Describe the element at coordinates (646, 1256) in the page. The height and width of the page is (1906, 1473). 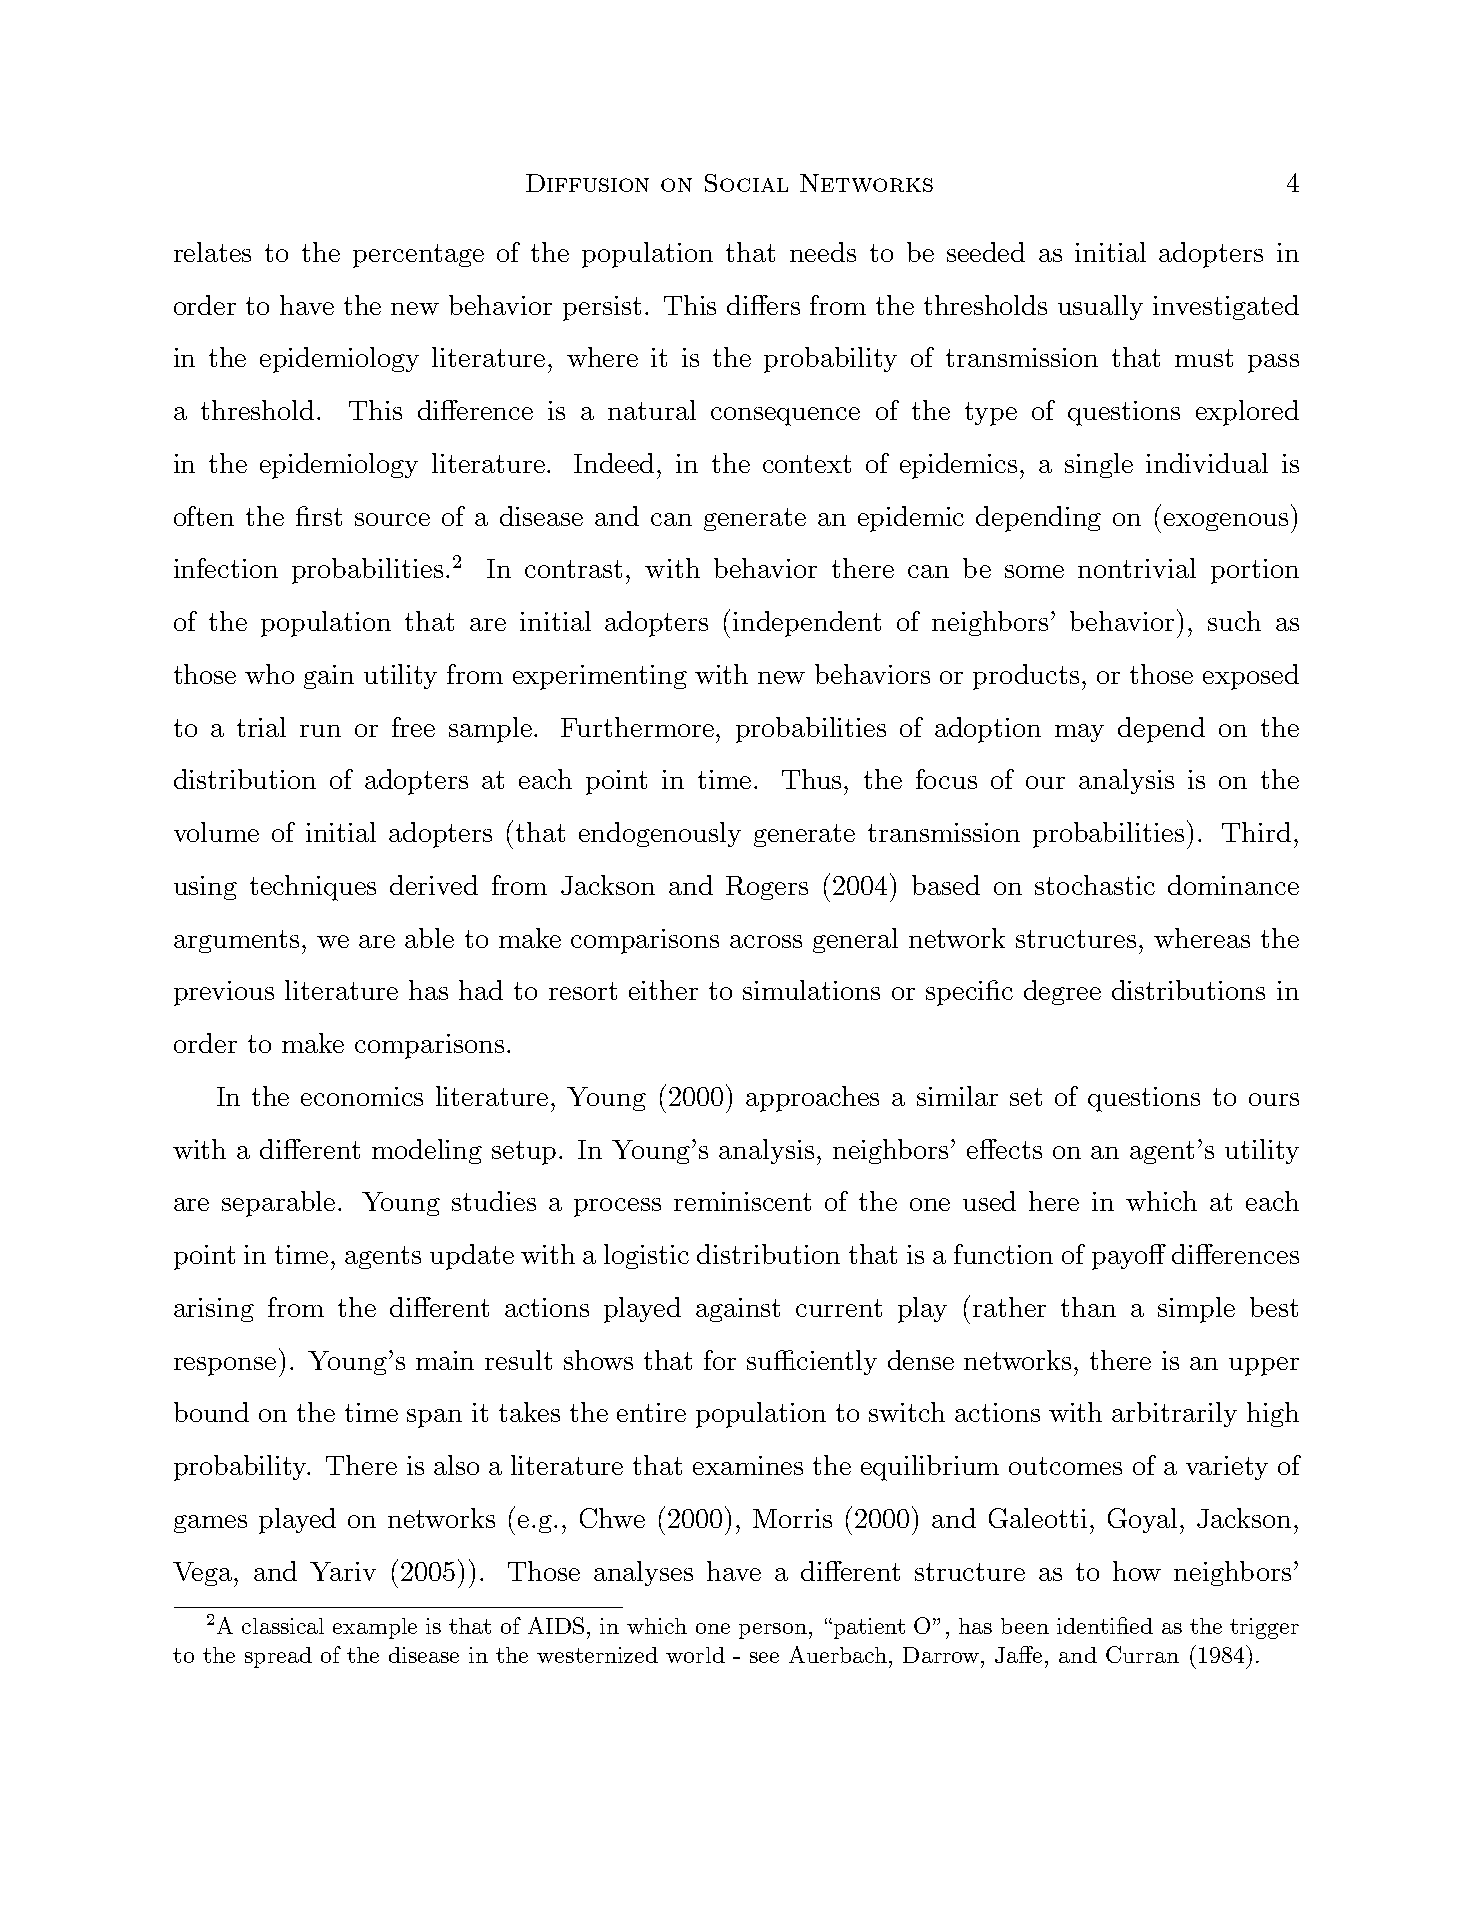
I see `logistic` at that location.
